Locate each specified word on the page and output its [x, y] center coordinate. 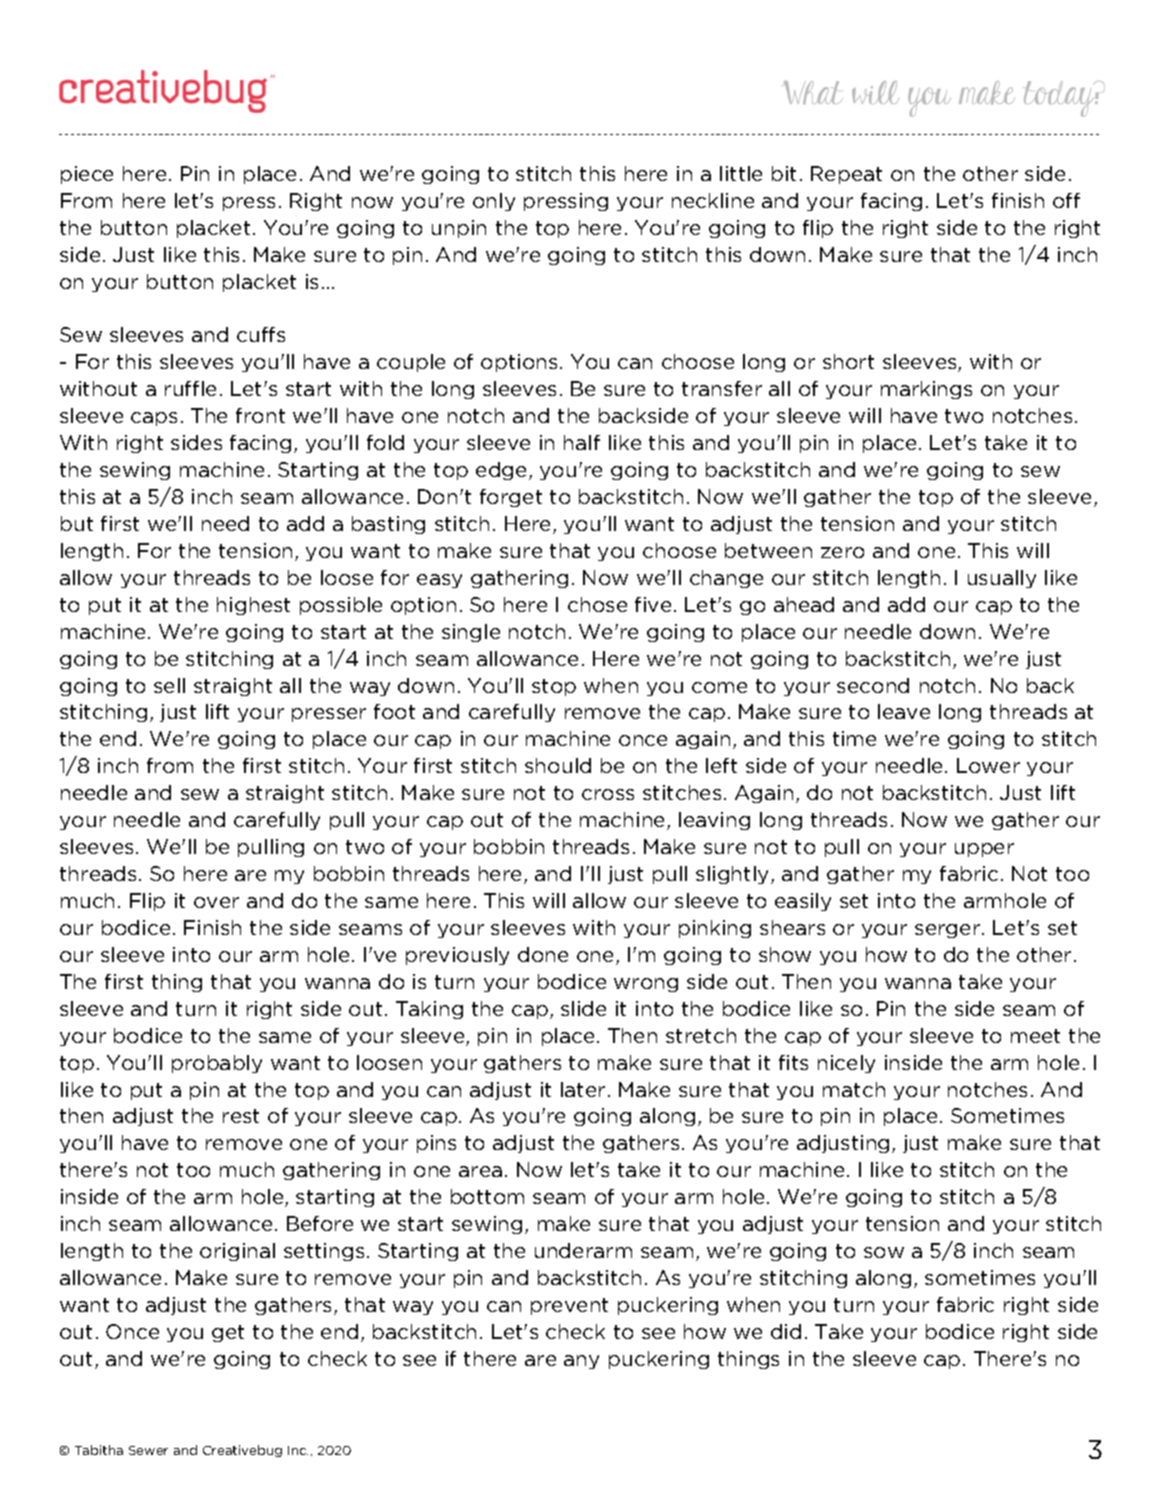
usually [1002, 579]
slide [583, 1008]
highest [253, 606]
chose [597, 604]
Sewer [148, 1450]
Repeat [846, 175]
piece [87, 175]
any [581, 1362]
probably [217, 1064]
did [786, 1331]
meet [1035, 1036]
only [494, 202]
